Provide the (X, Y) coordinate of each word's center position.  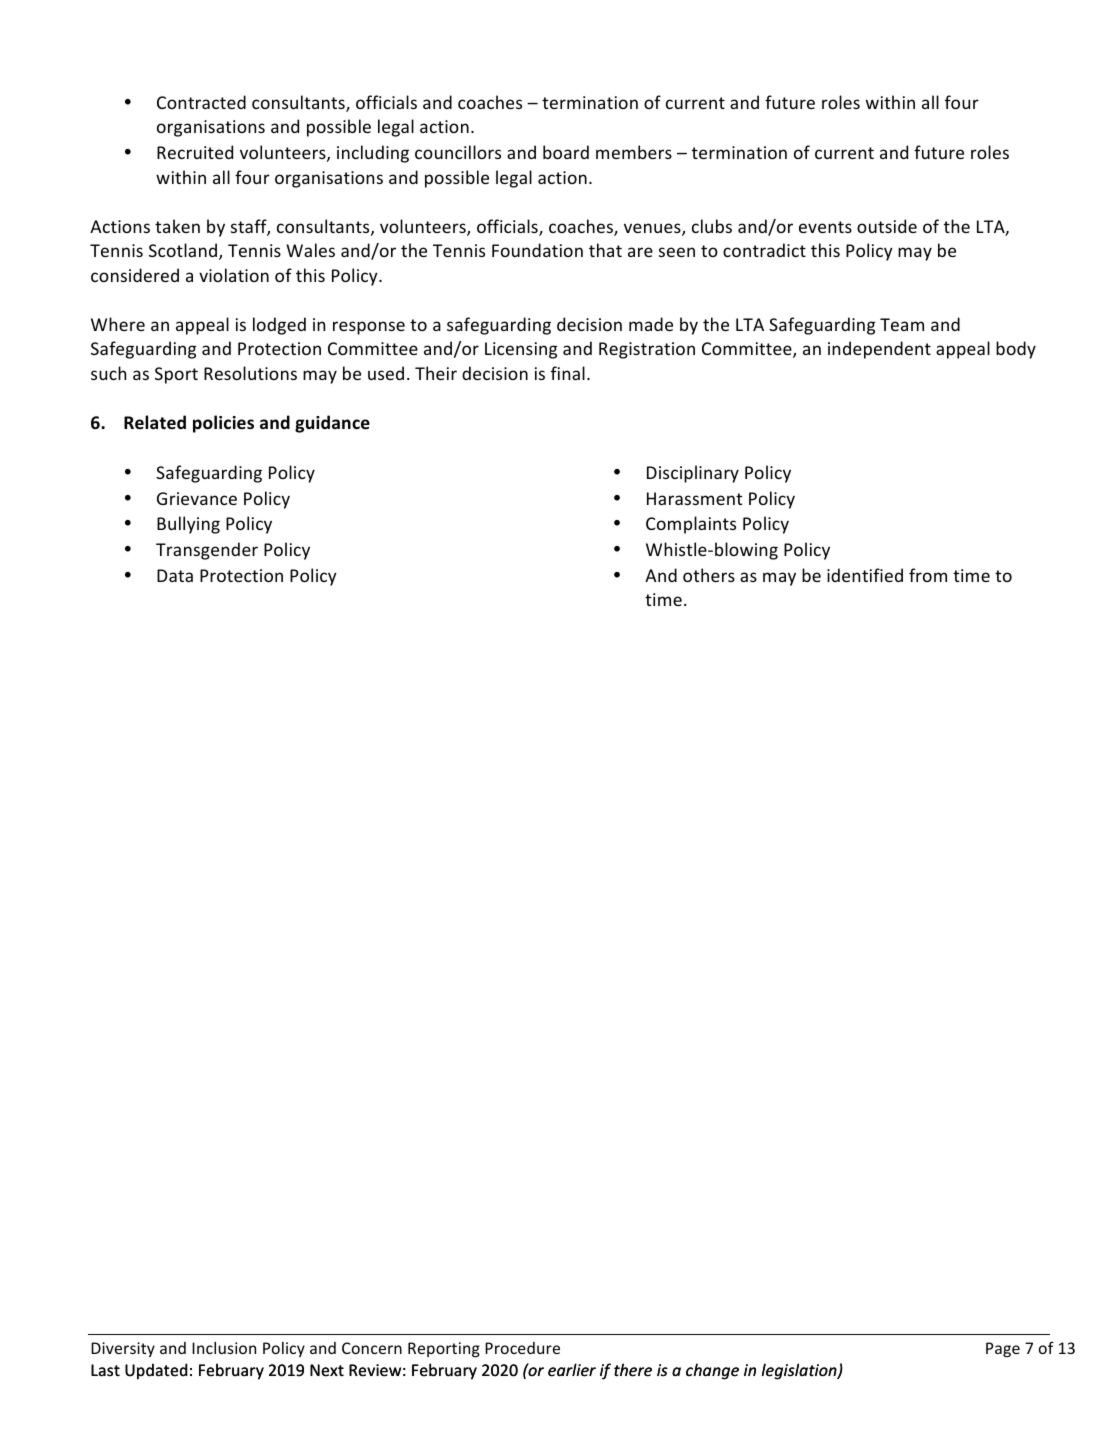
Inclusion (224, 1348)
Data (175, 575)
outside (887, 226)
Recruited (195, 152)
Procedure (522, 1348)
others (709, 575)
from (928, 575)
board (566, 152)
